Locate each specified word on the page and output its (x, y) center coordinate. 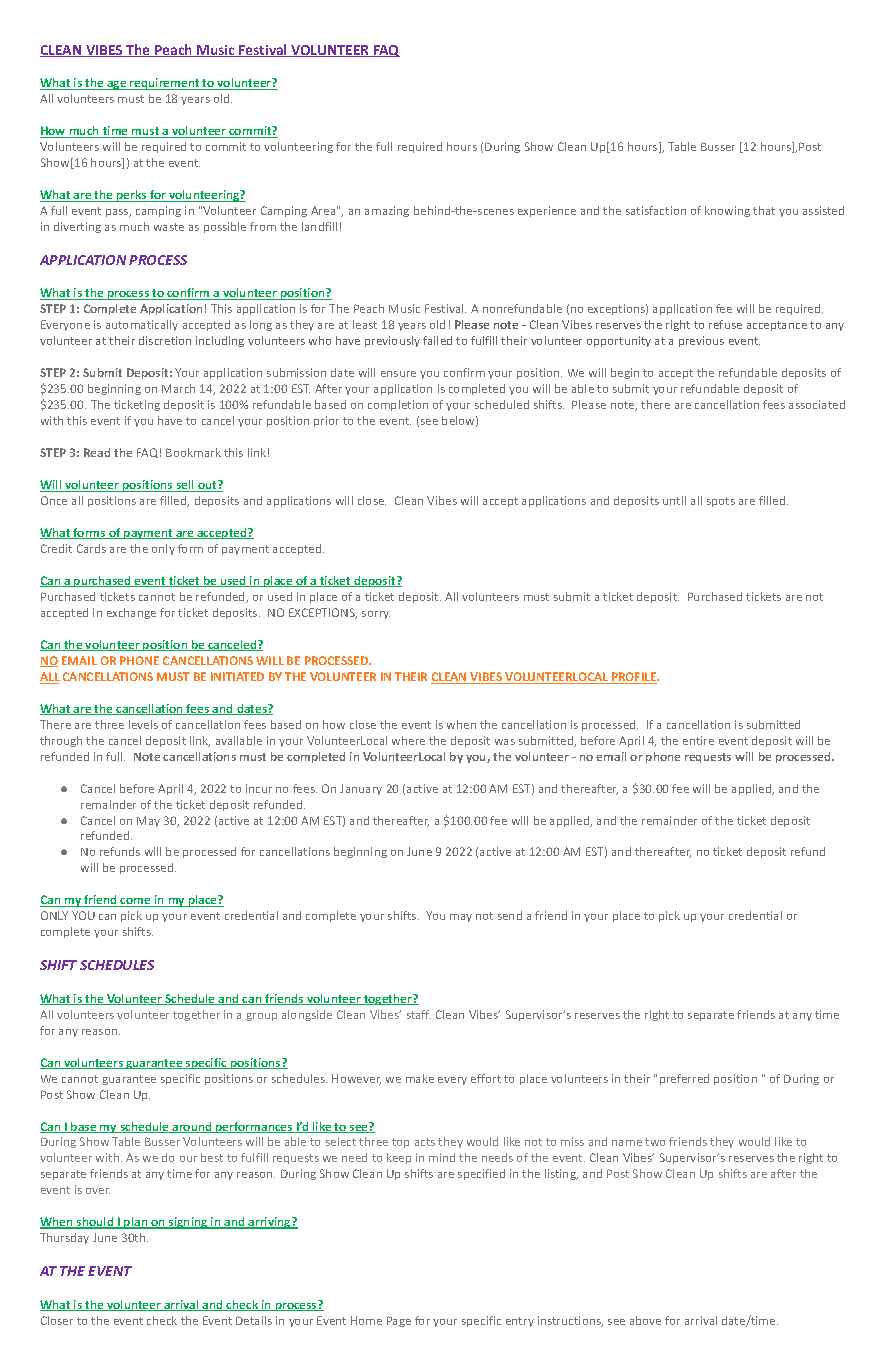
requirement (165, 84)
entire (698, 740)
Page (399, 1321)
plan (136, 1223)
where (408, 740)
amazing (387, 211)
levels (143, 724)
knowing (727, 211)
